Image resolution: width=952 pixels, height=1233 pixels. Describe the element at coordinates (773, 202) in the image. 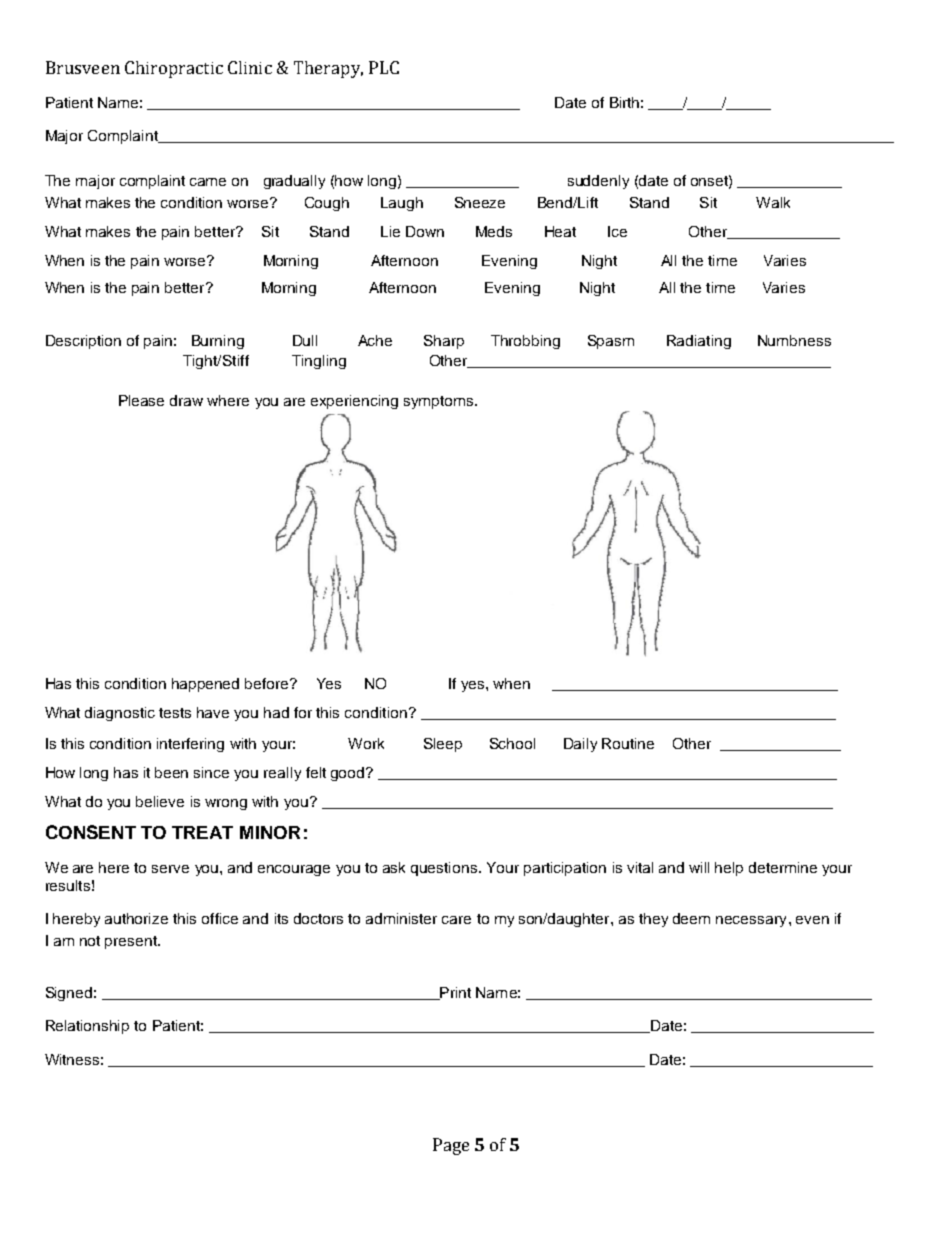

I see `Walk` at that location.
